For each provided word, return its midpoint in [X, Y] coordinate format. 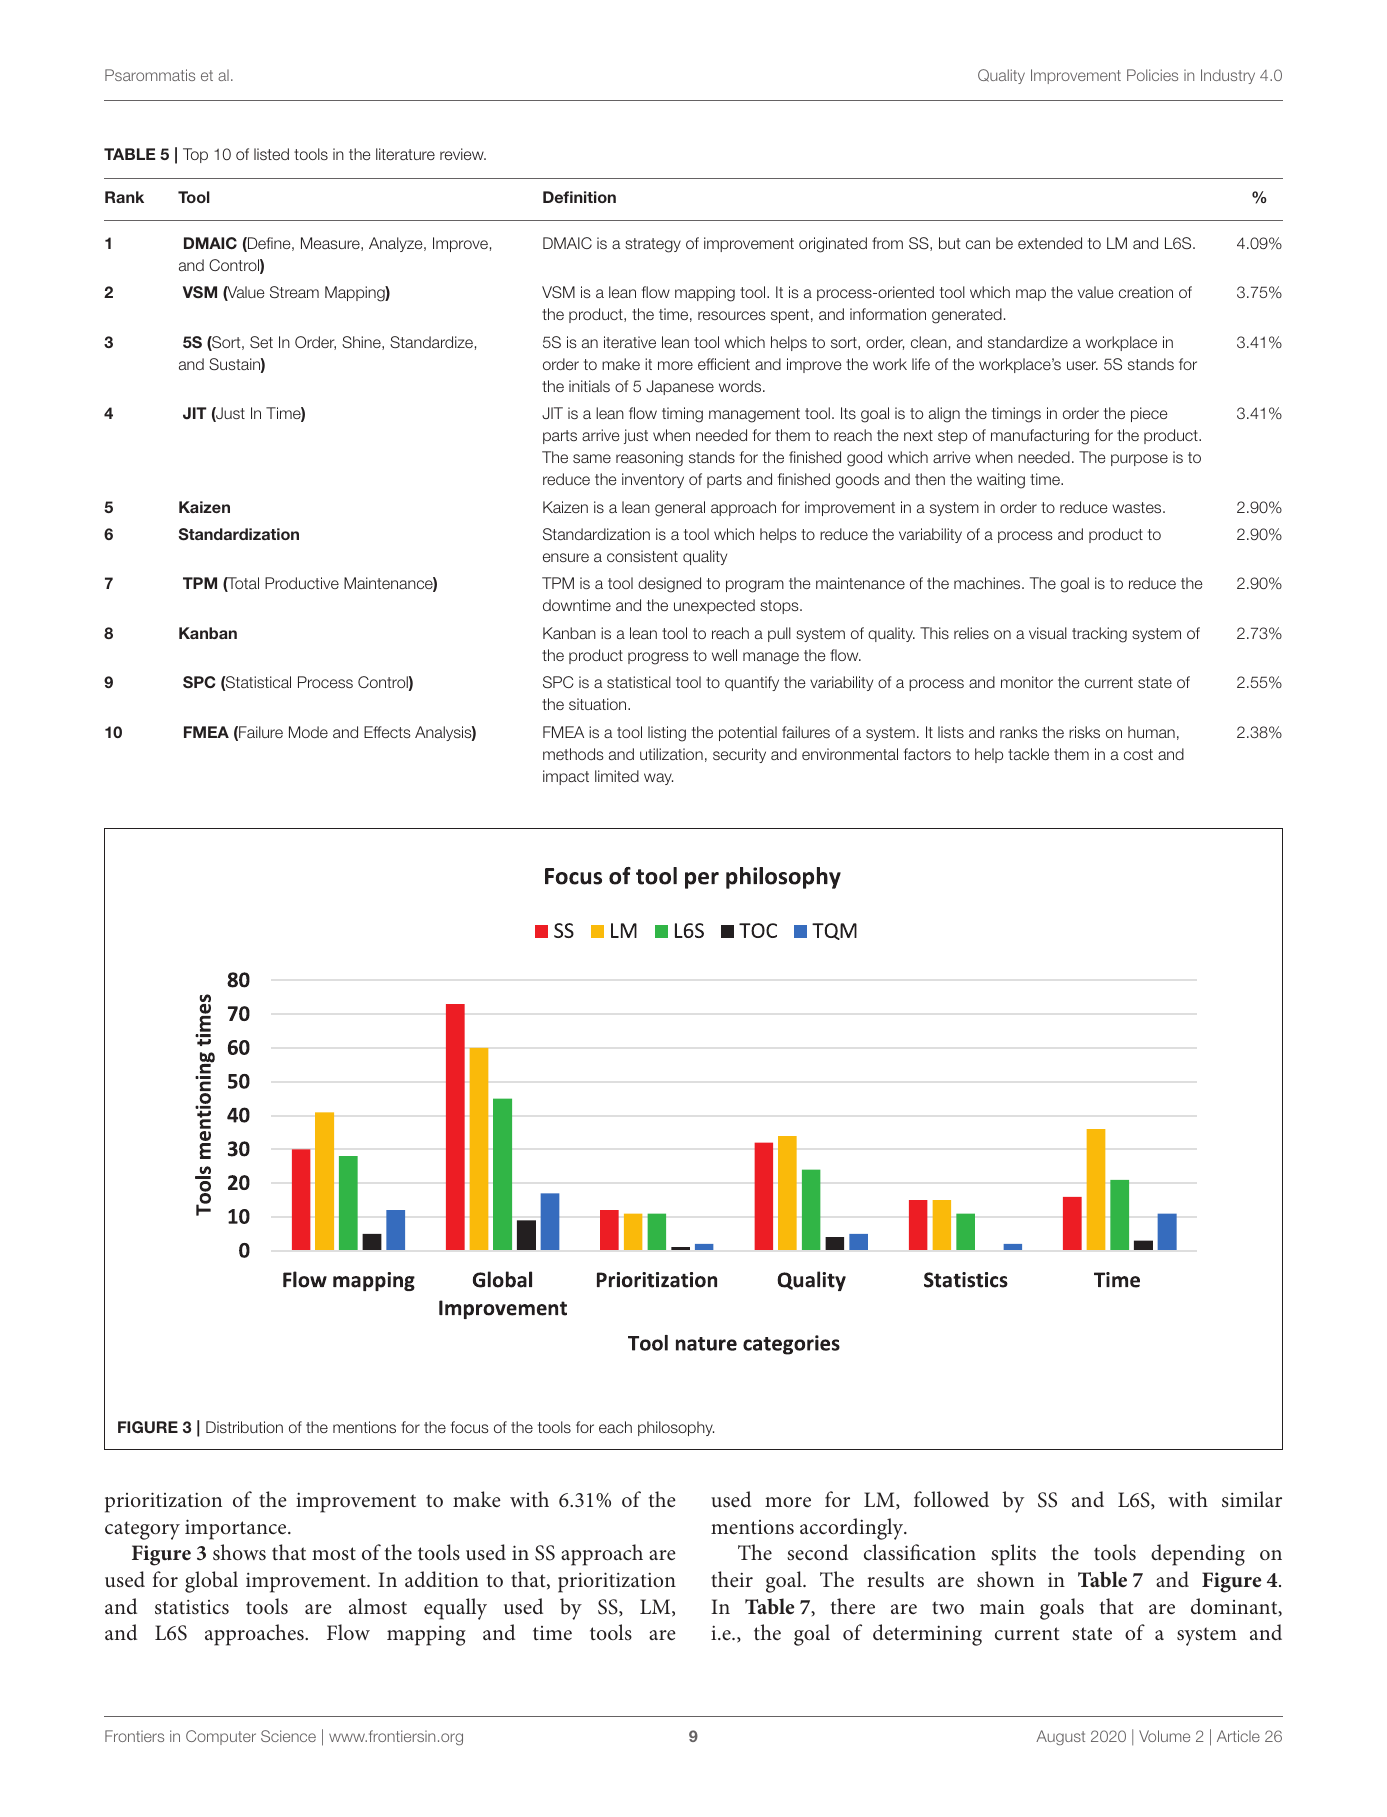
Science [288, 1736]
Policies [1152, 75]
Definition [579, 197]
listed [271, 154]
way [658, 779]
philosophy [676, 1428]
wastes [1138, 507]
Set [261, 342]
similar [1252, 1499]
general [680, 509]
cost [1138, 754]
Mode [308, 732]
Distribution [244, 1427]
